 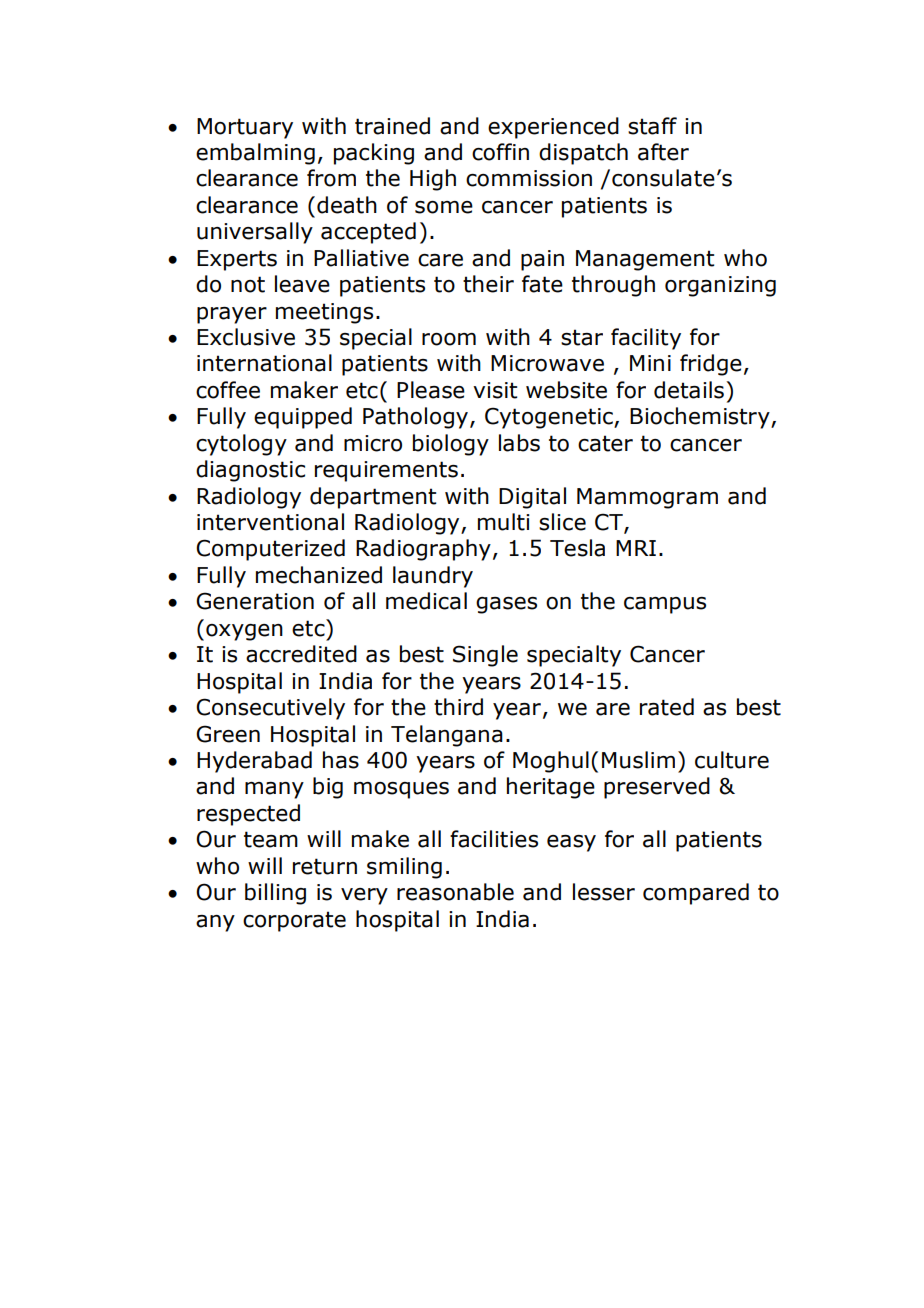 What do you see at coordinates (303, 418) in the screenshot?
I see `equipped` at bounding box center [303, 418].
